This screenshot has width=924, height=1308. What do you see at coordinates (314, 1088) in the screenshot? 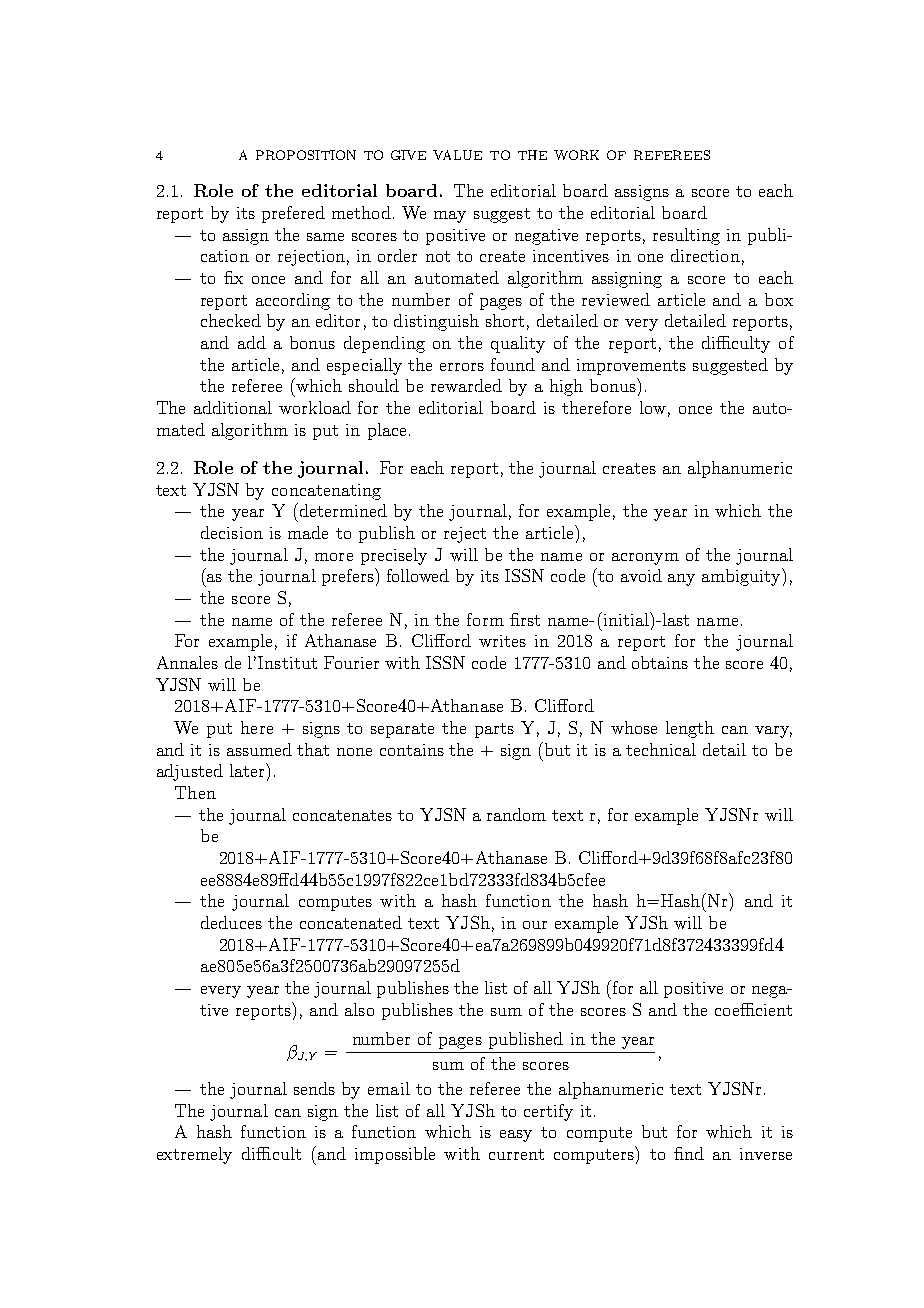
I see `sends` at bounding box center [314, 1088].
